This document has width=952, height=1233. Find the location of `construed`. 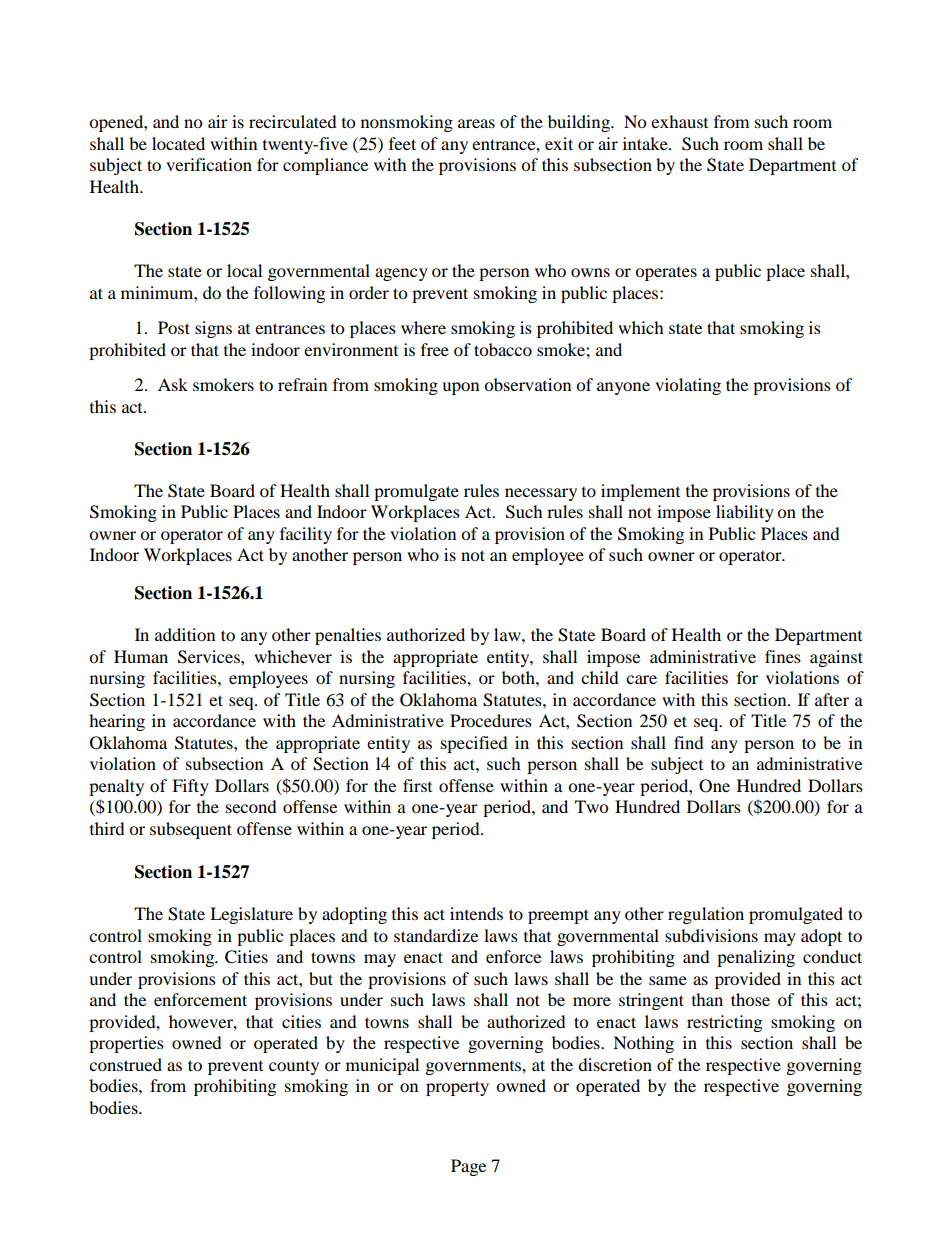

construed is located at coordinates (125, 1064).
